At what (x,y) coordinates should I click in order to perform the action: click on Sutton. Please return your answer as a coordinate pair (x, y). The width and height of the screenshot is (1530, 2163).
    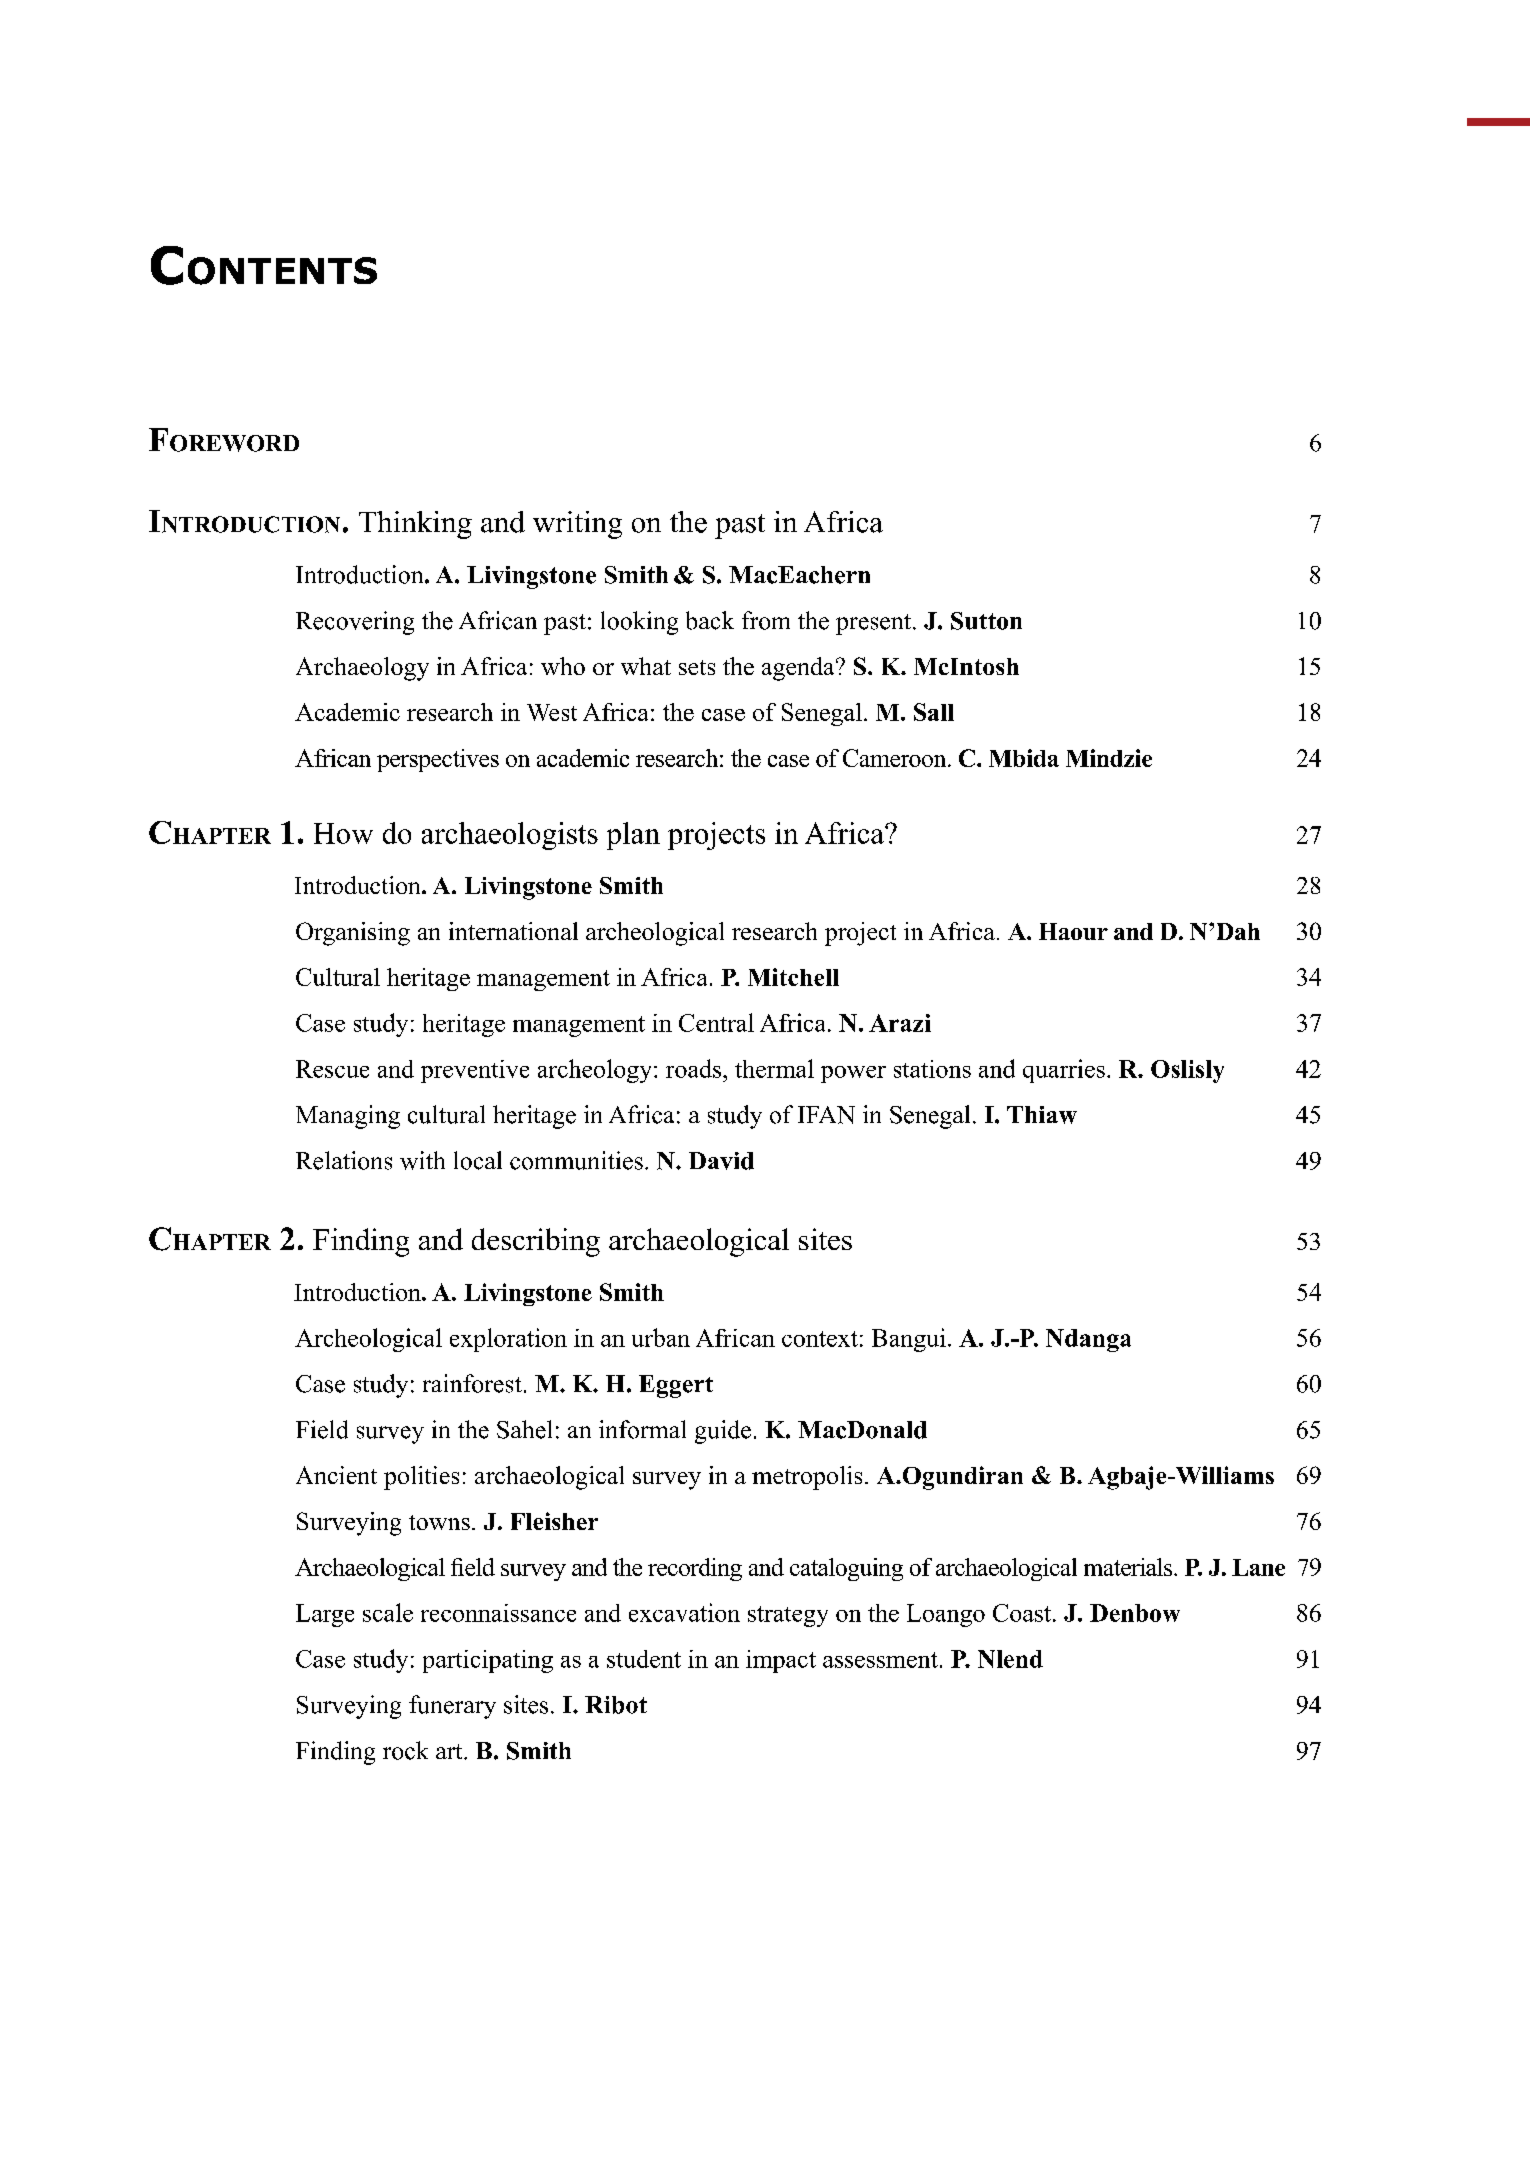
    Looking at the image, I should click on (986, 621).
